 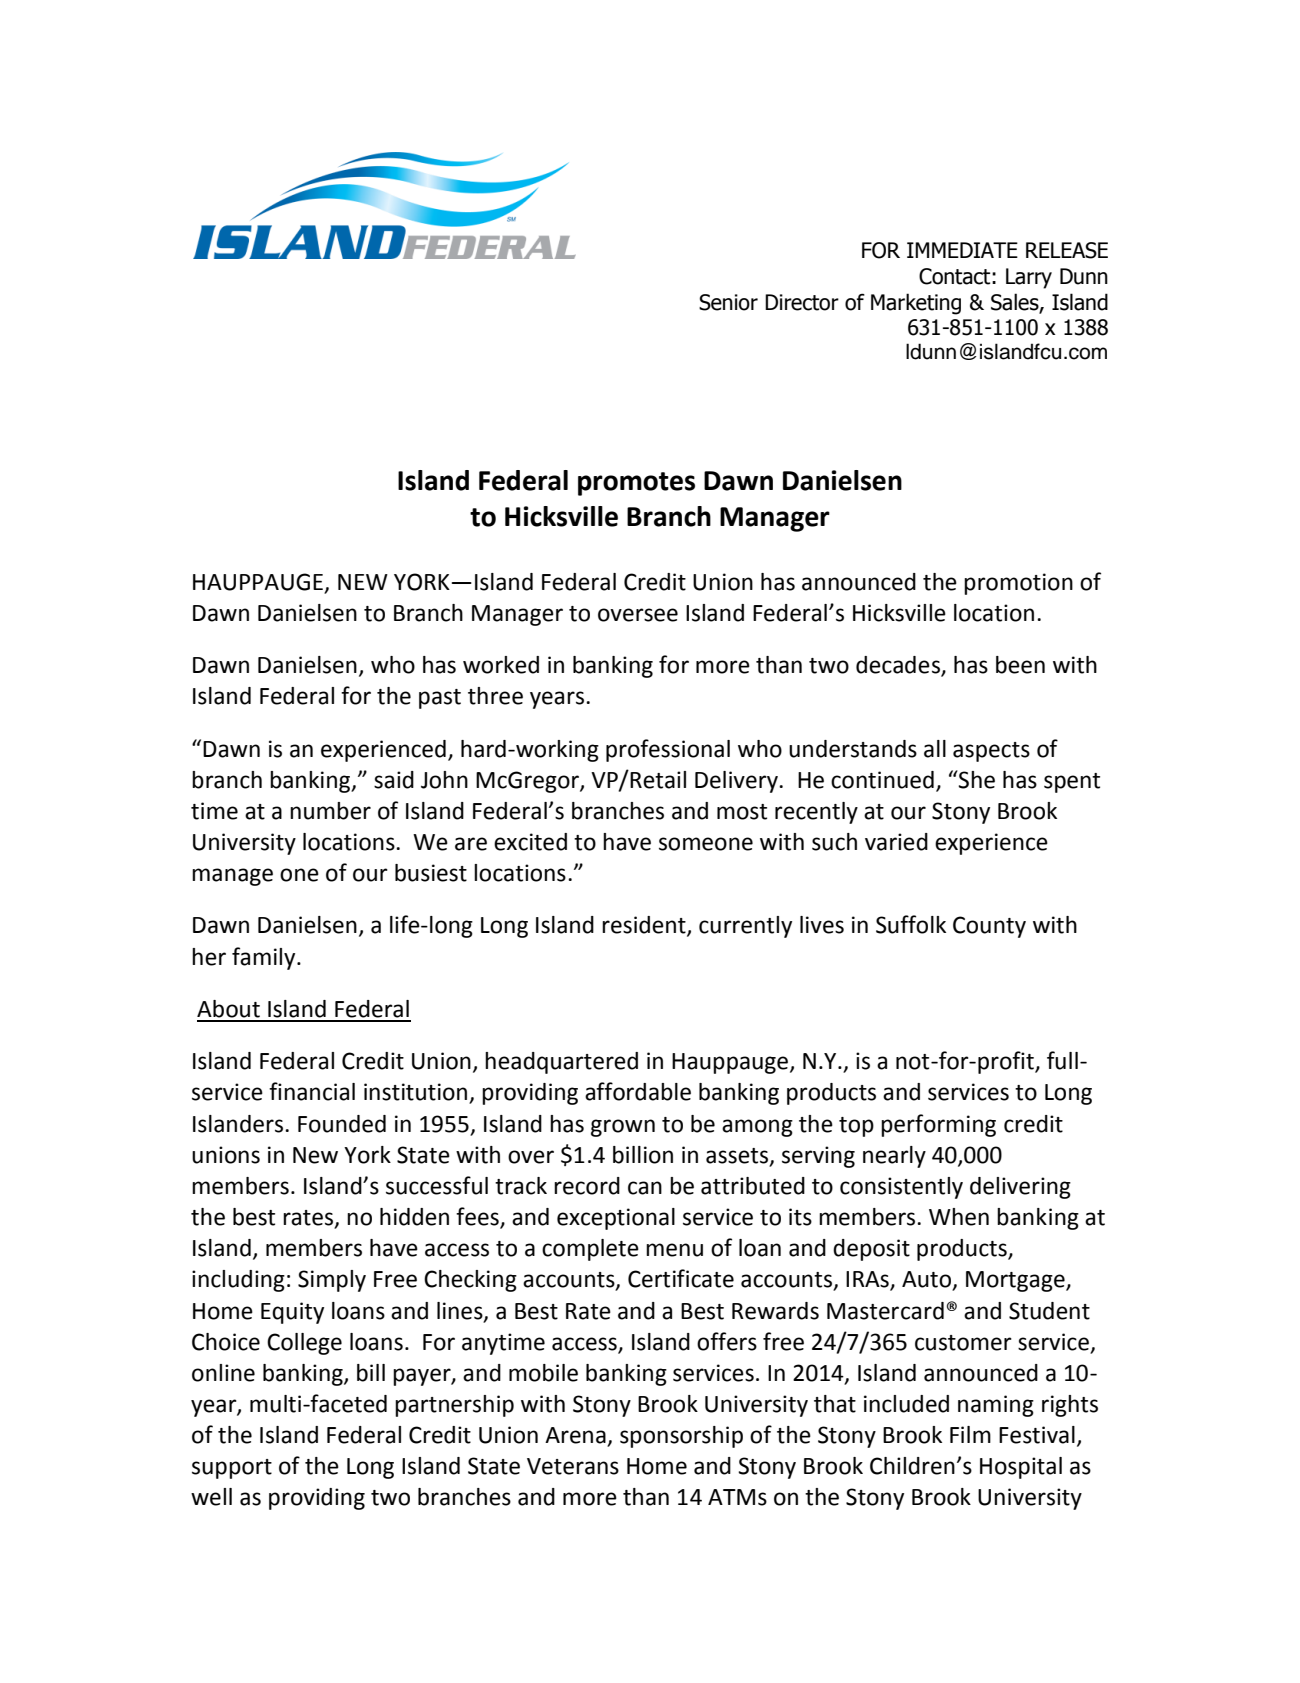 What do you see at coordinates (342, 1124) in the screenshot?
I see `Founded` at bounding box center [342, 1124].
